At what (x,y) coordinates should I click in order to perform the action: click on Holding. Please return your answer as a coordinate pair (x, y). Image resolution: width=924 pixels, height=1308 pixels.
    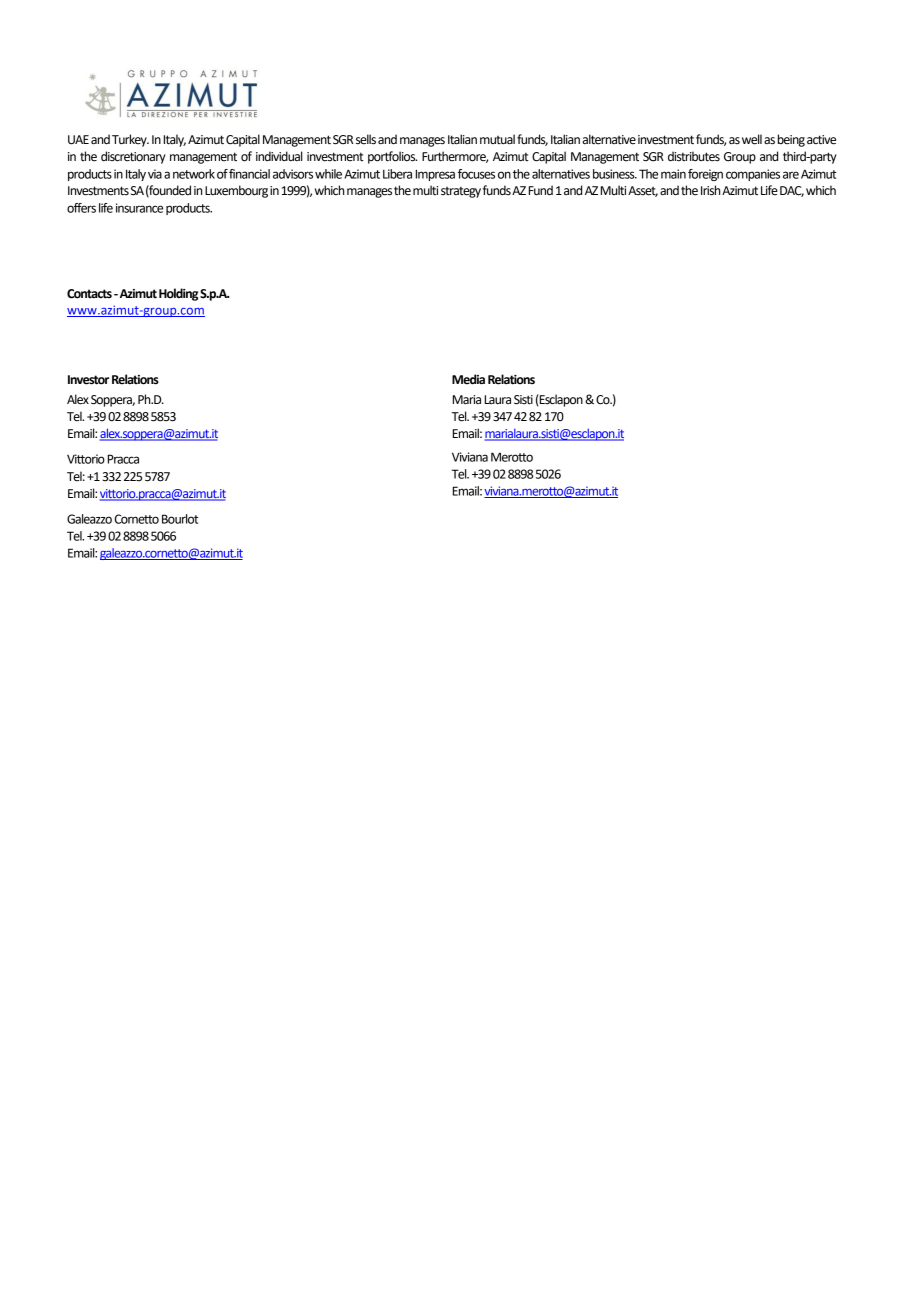
    Looking at the image, I should click on (178, 294).
